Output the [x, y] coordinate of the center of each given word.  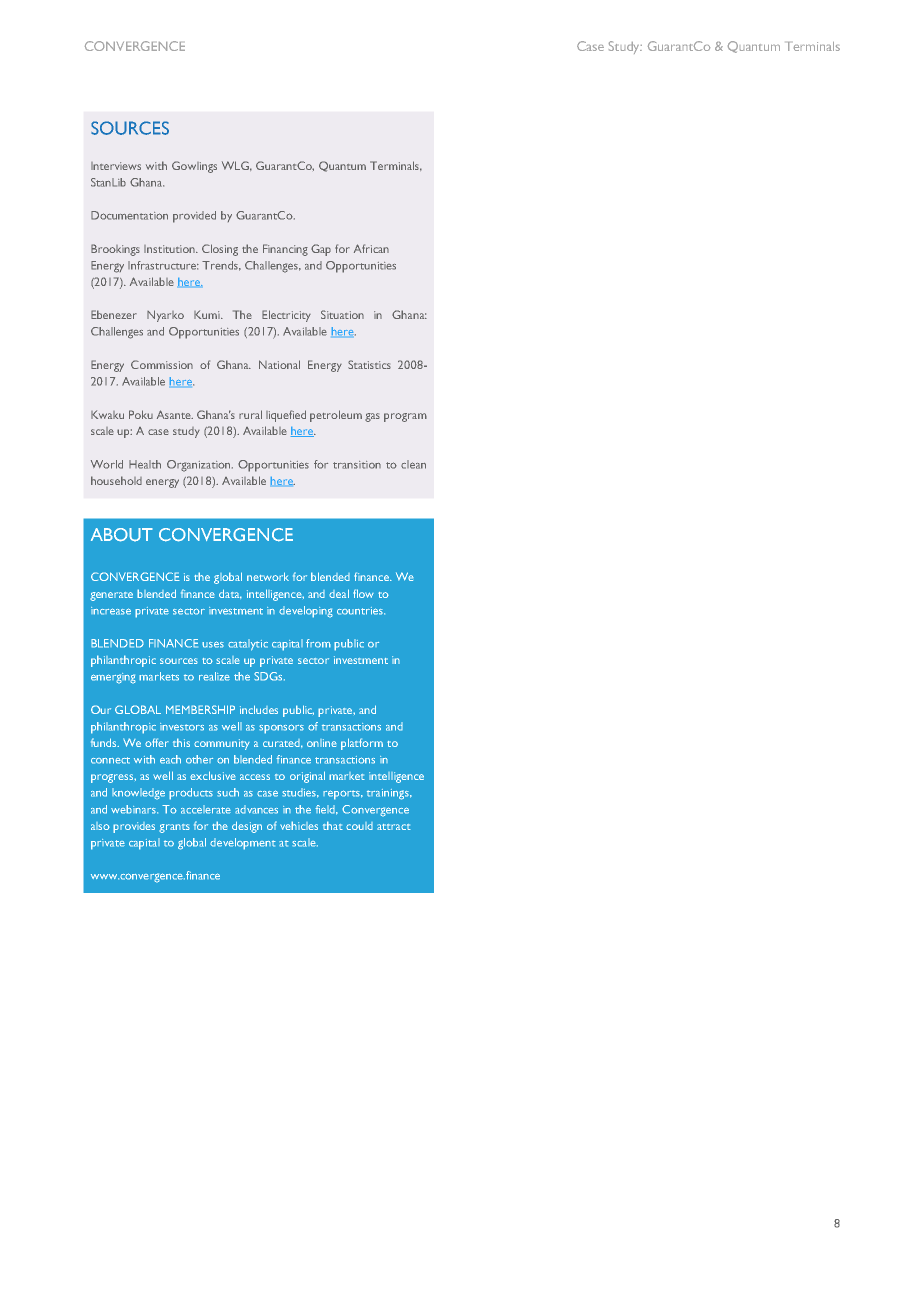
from [318, 643]
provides [134, 827]
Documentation [129, 215]
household [116, 480]
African [371, 248]
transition [357, 465]
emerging [113, 678]
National [279, 364]
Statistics [369, 364]
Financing [285, 250]
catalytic [248, 645]
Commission [162, 364]
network [268, 576]
